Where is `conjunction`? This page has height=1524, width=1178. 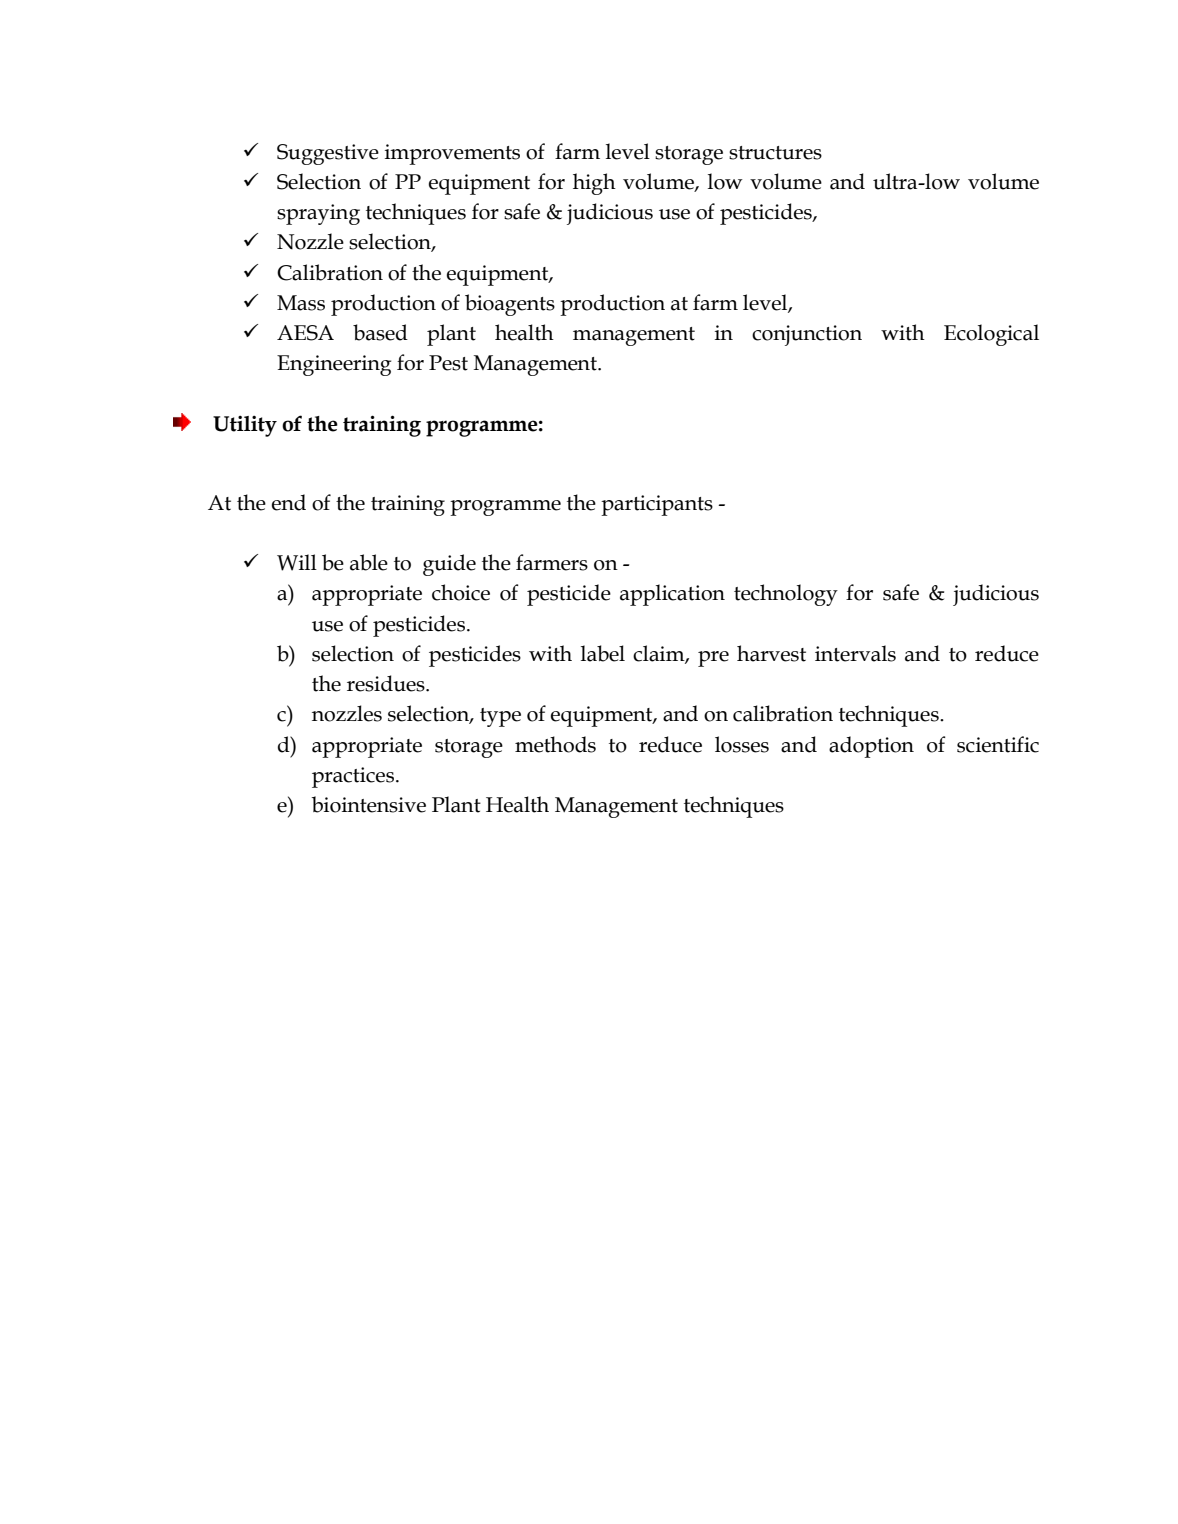 conjunction is located at coordinates (807, 335).
